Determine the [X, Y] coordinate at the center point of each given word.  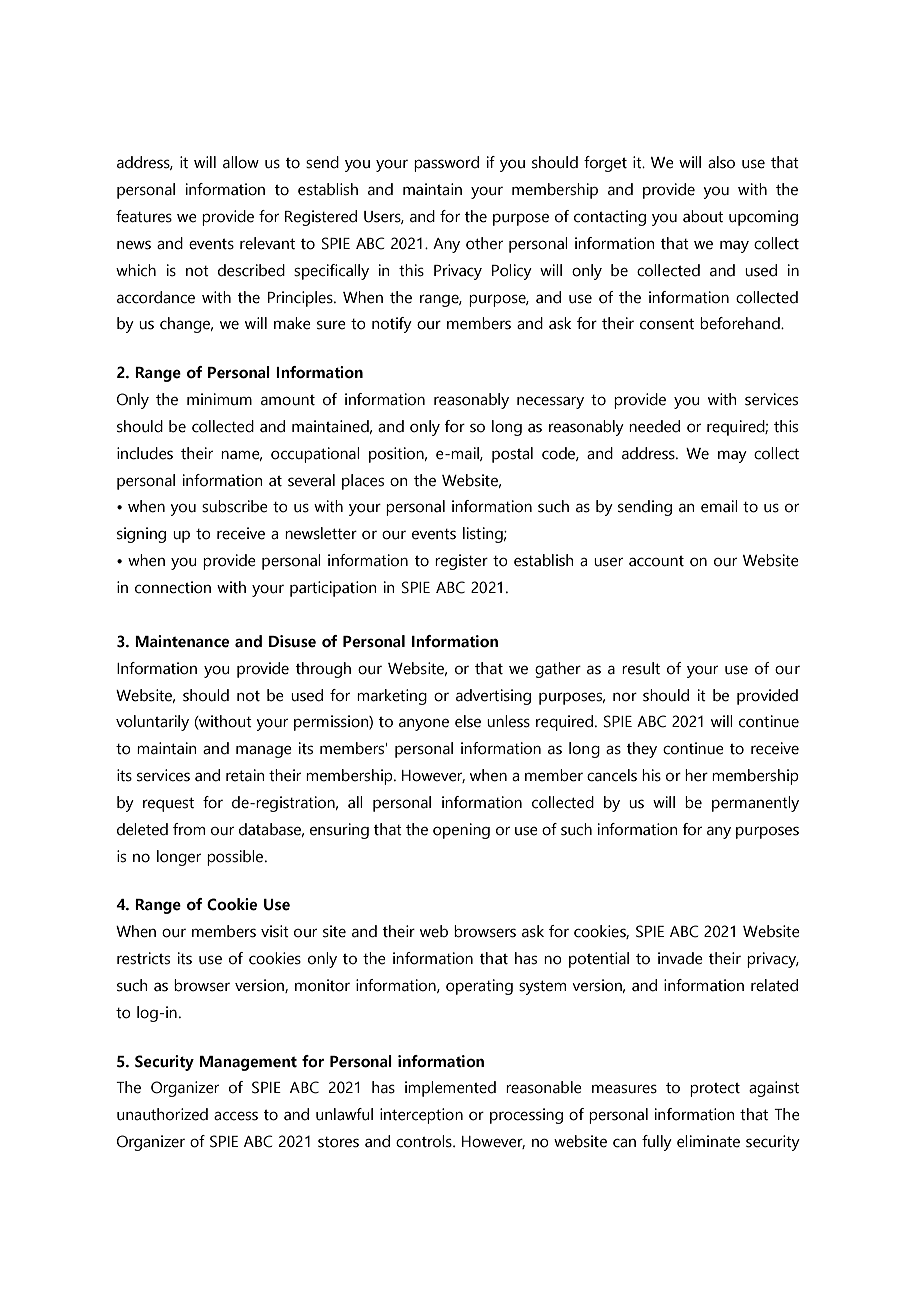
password [446, 164]
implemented [450, 1089]
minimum [219, 399]
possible [236, 858]
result [641, 668]
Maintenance [182, 641]
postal [512, 455]
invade [680, 958]
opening [461, 831]
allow [241, 162]
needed [654, 426]
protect [715, 1090]
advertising [493, 697]
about [703, 216]
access [236, 1116]
